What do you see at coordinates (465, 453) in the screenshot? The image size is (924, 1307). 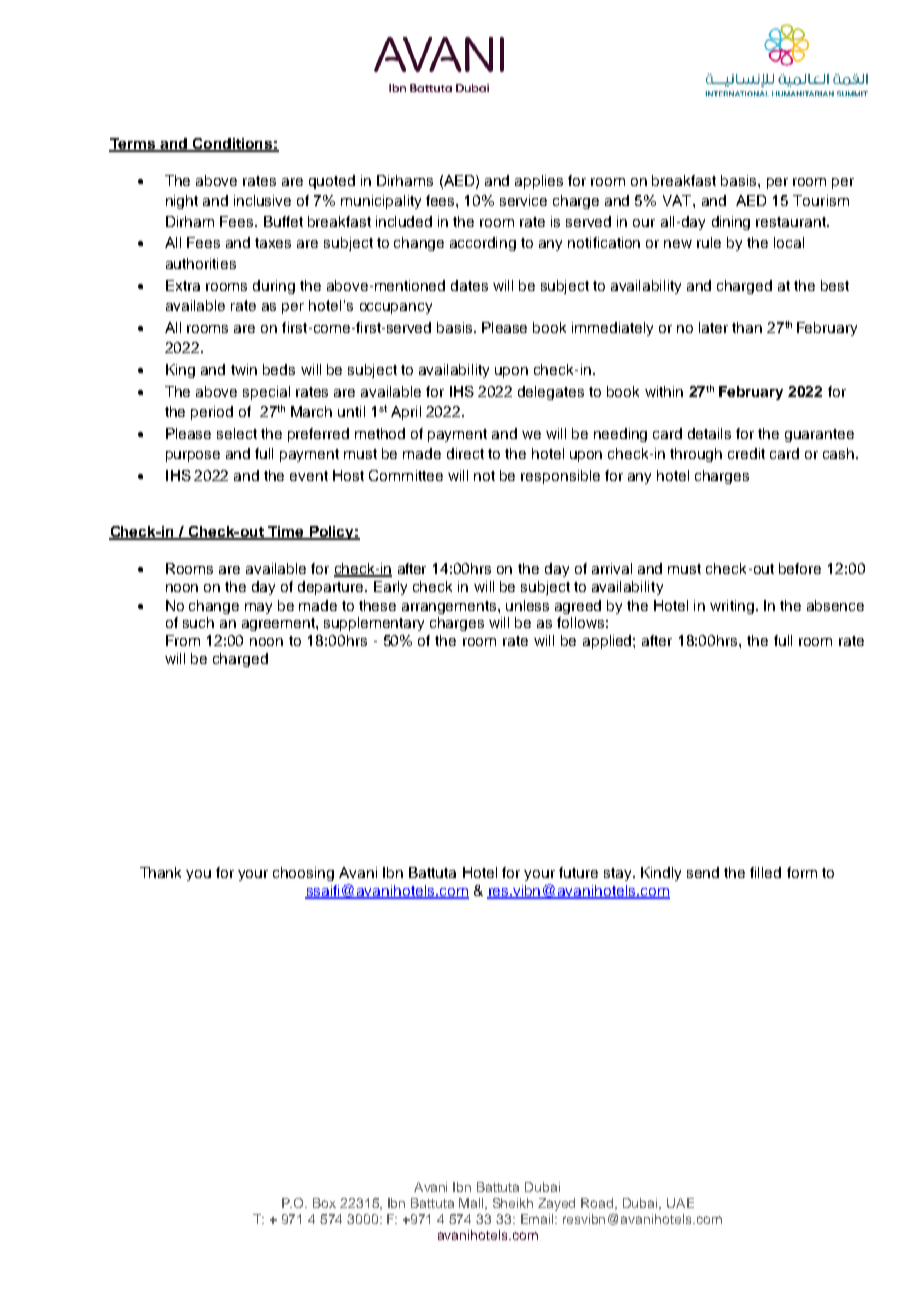 I see `direct` at bounding box center [465, 453].
